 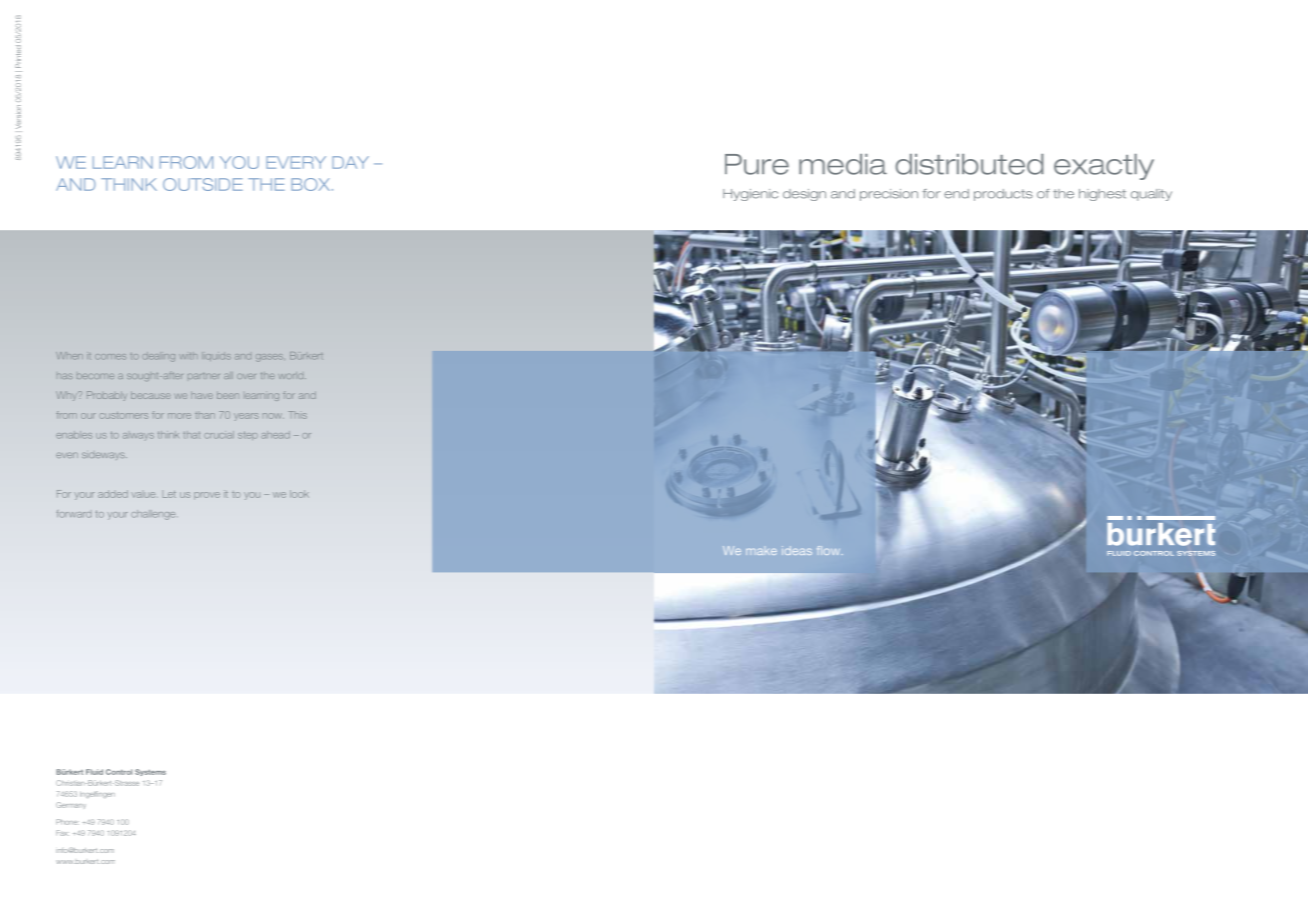 What do you see at coordinates (750, 195) in the image?
I see `Hygienic` at bounding box center [750, 195].
